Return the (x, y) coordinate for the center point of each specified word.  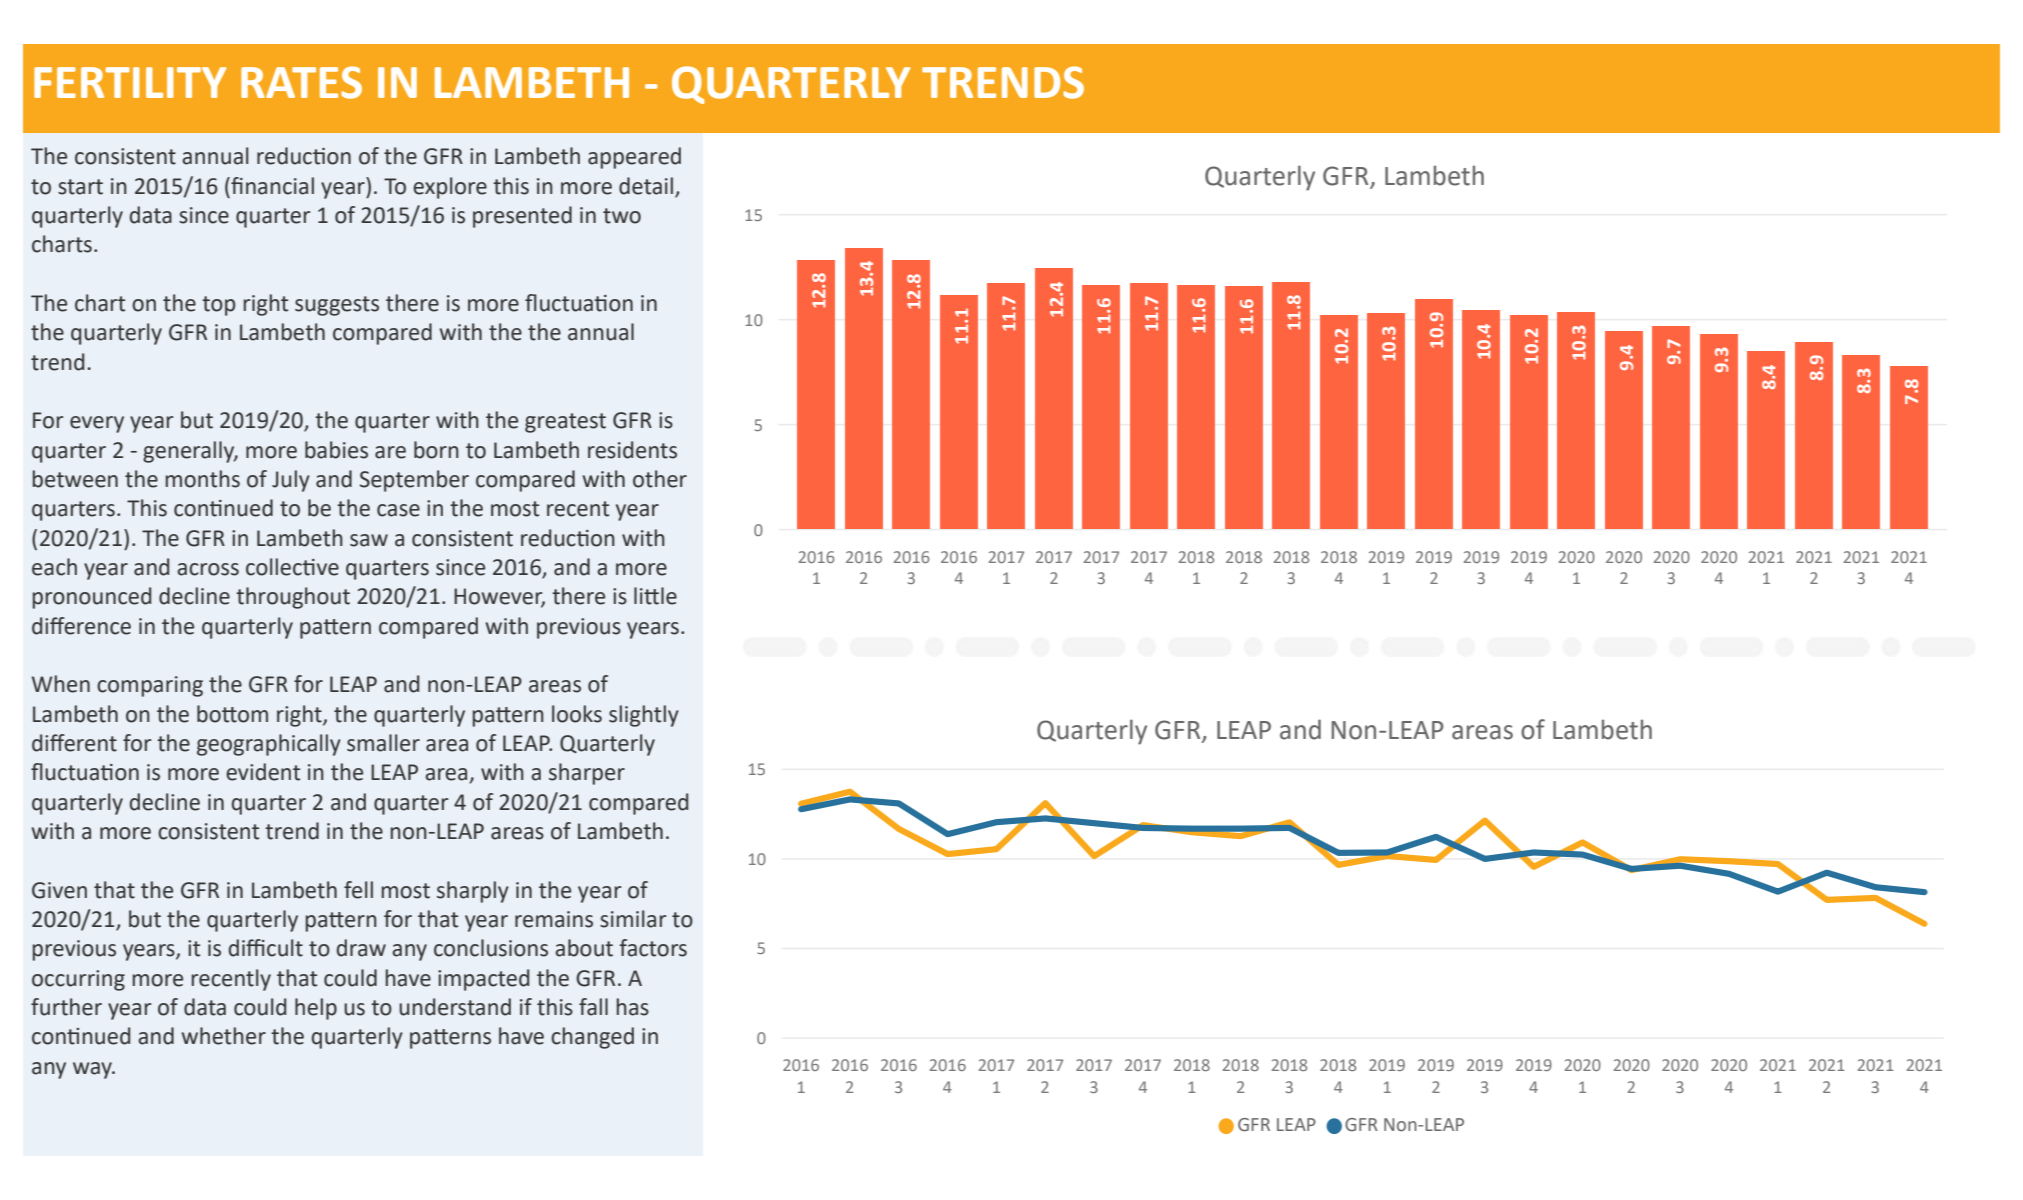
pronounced (91, 598)
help (316, 1009)
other (660, 479)
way (93, 1070)
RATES (301, 82)
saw (369, 540)
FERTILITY (130, 82)
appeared (634, 158)
